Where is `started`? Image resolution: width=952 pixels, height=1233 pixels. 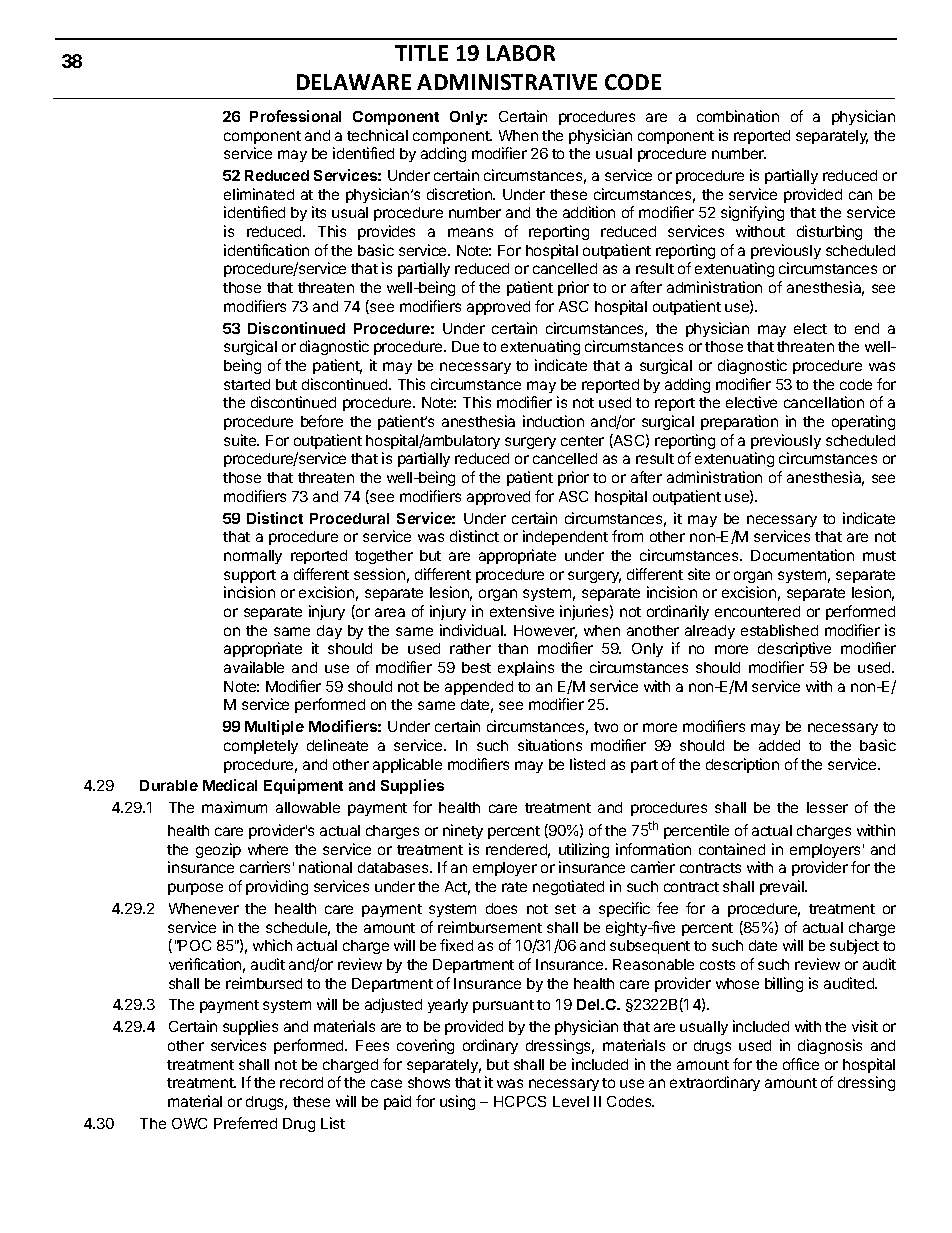
started is located at coordinates (247, 384).
